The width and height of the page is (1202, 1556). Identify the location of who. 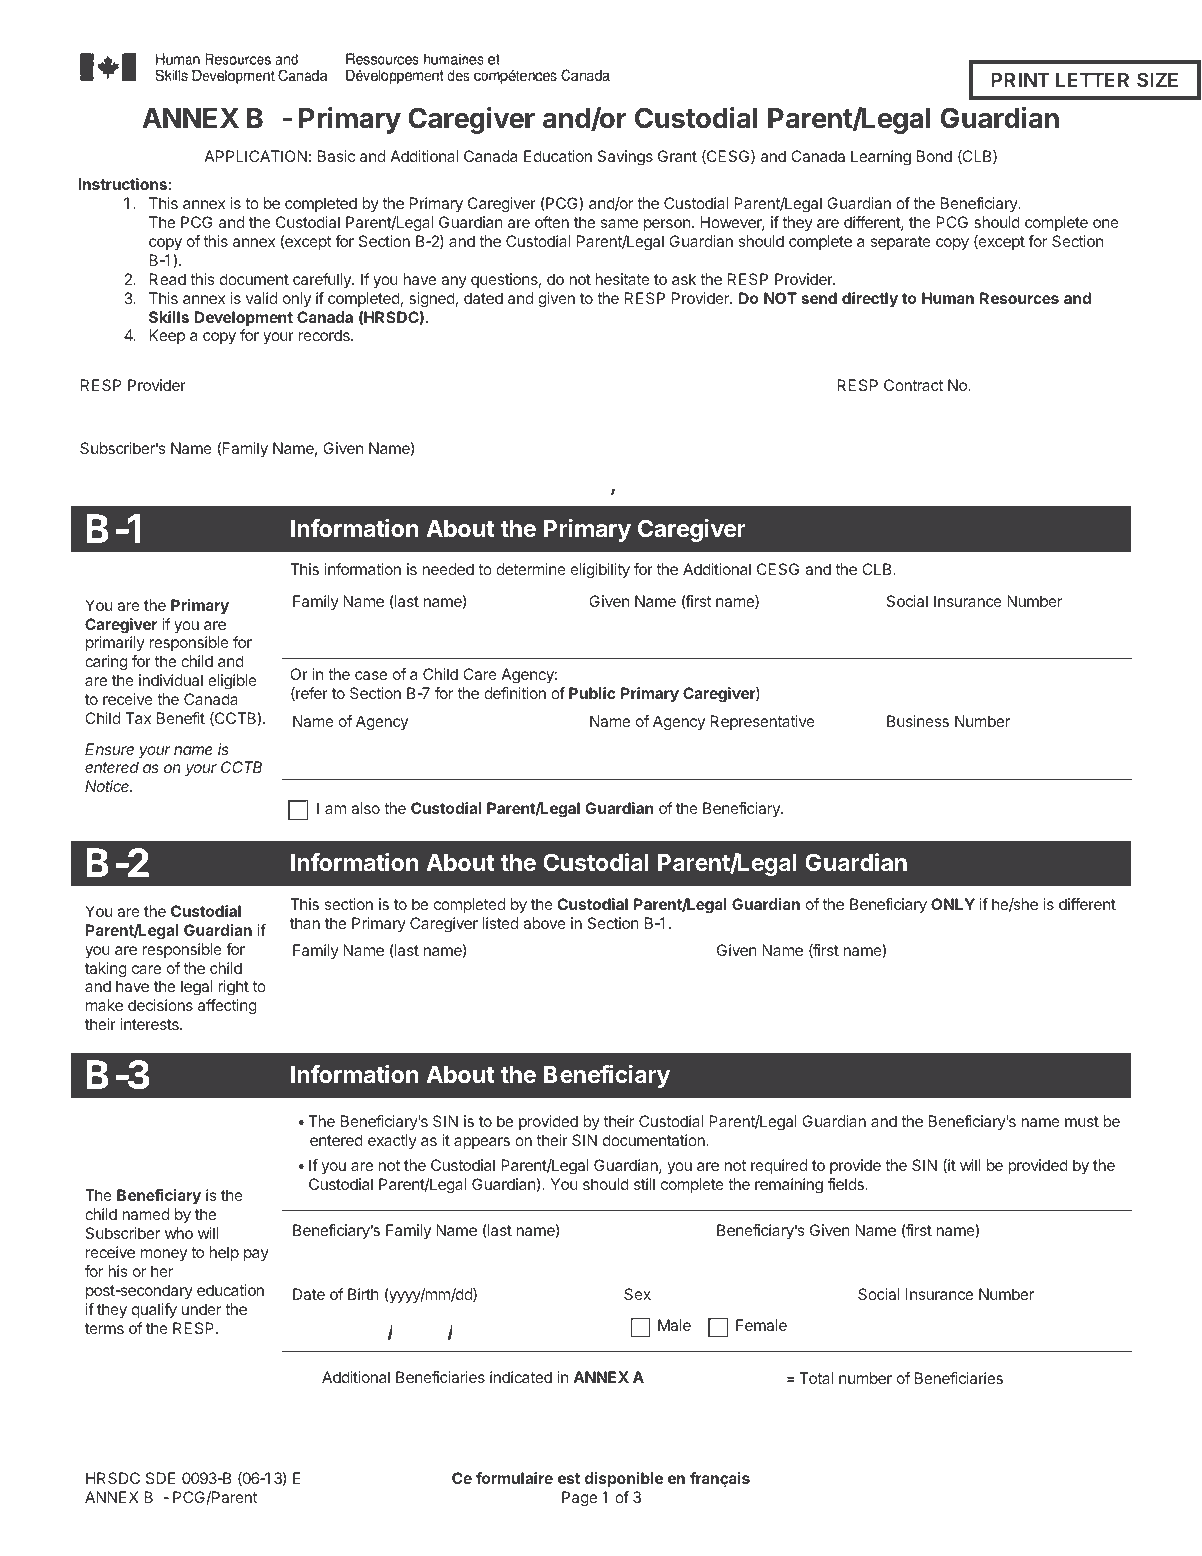
(179, 1233).
